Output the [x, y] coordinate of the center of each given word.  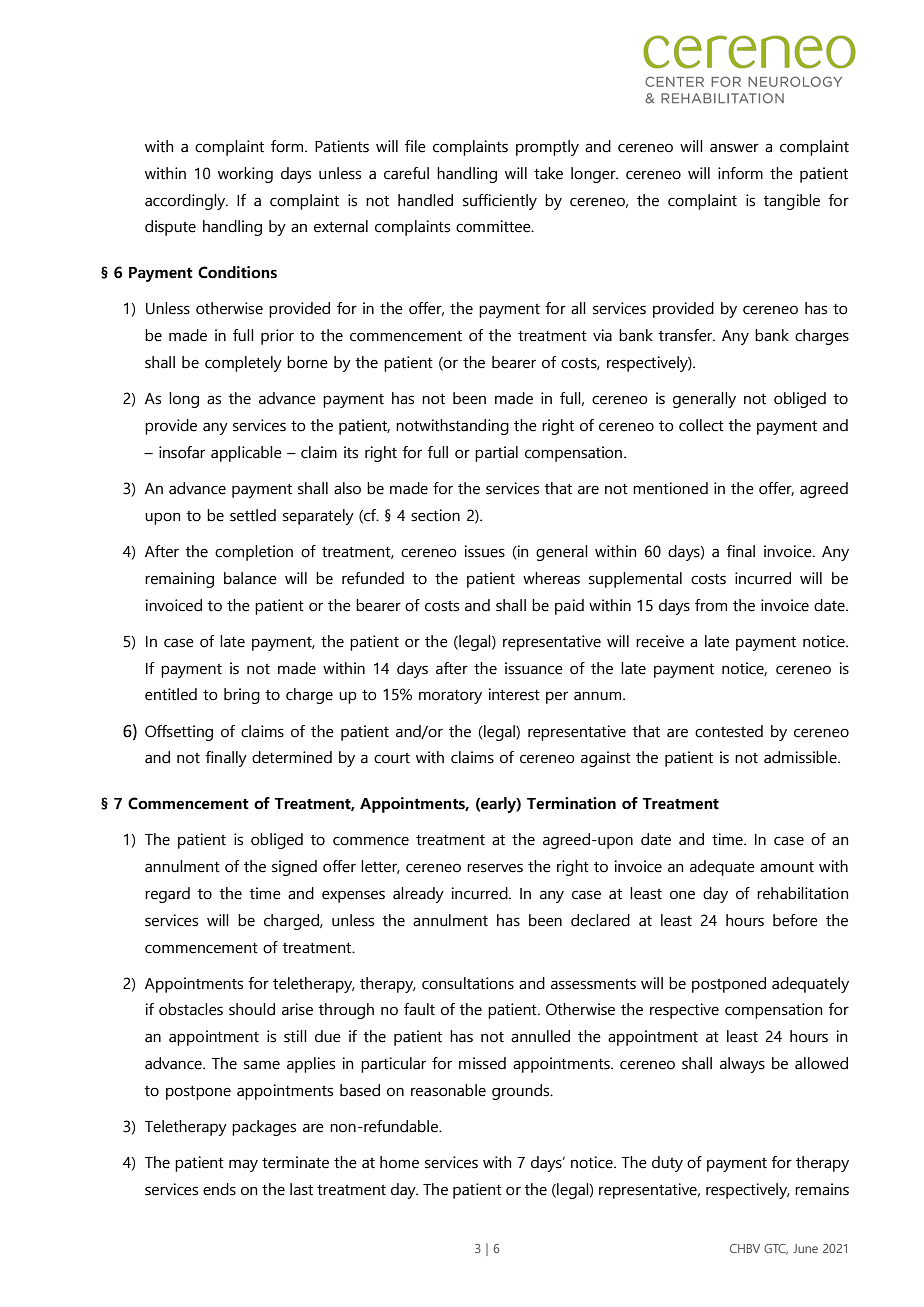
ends [219, 1189]
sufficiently [500, 202]
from [711, 605]
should [252, 1009]
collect [701, 425]
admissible [801, 757]
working [245, 175]
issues [485, 551]
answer [734, 148]
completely [243, 364]
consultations [468, 983]
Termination [571, 803]
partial [496, 454]
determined [292, 757]
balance [250, 578]
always [742, 1065]
